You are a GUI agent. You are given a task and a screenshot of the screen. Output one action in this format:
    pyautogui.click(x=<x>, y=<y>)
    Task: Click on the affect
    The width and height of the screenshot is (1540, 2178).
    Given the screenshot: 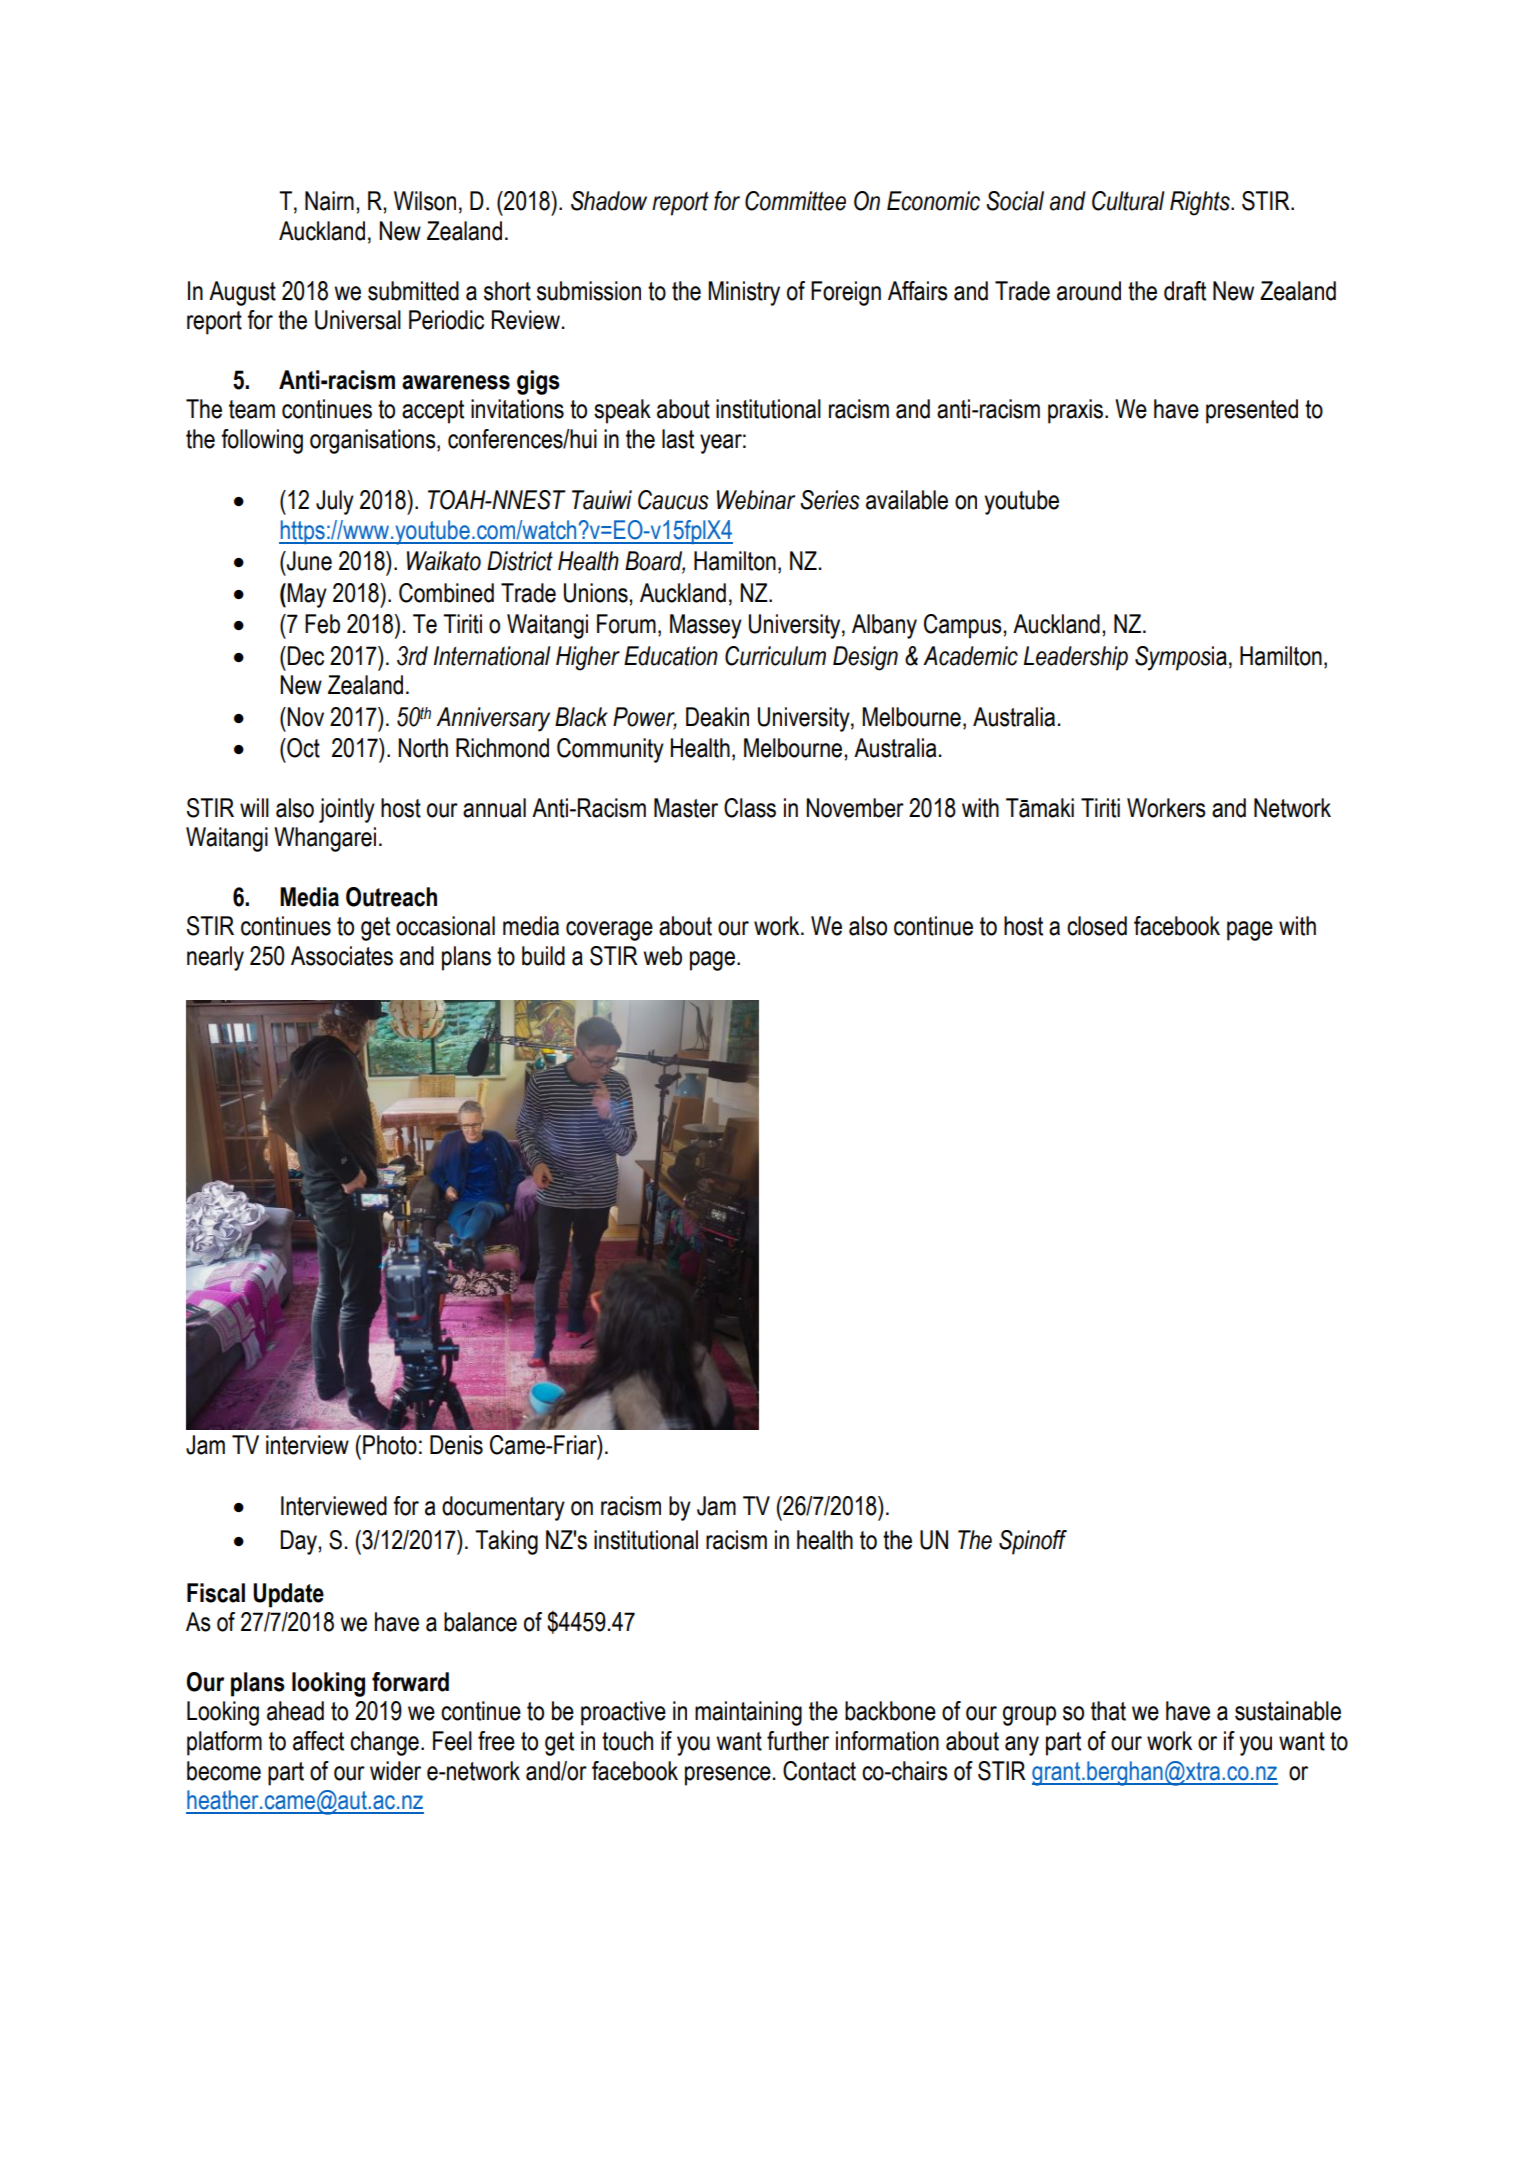 What is the action you would take?
    pyautogui.click(x=318, y=1741)
